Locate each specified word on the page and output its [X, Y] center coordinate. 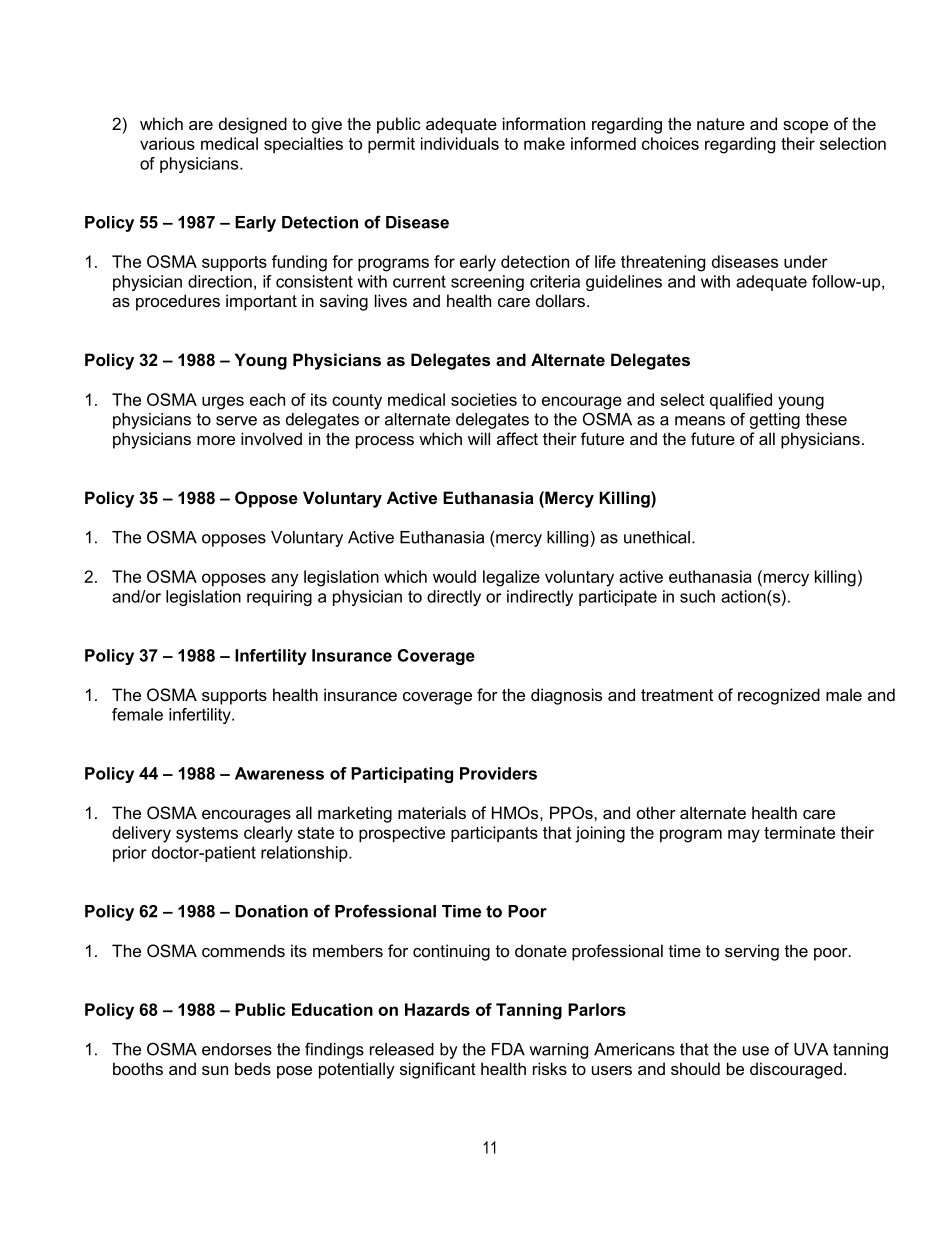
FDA [508, 1049]
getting [775, 421]
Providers [498, 773]
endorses [237, 1049]
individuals [460, 143]
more [216, 440]
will [479, 438]
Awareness [279, 773]
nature [721, 124]
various [167, 143]
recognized [779, 696]
